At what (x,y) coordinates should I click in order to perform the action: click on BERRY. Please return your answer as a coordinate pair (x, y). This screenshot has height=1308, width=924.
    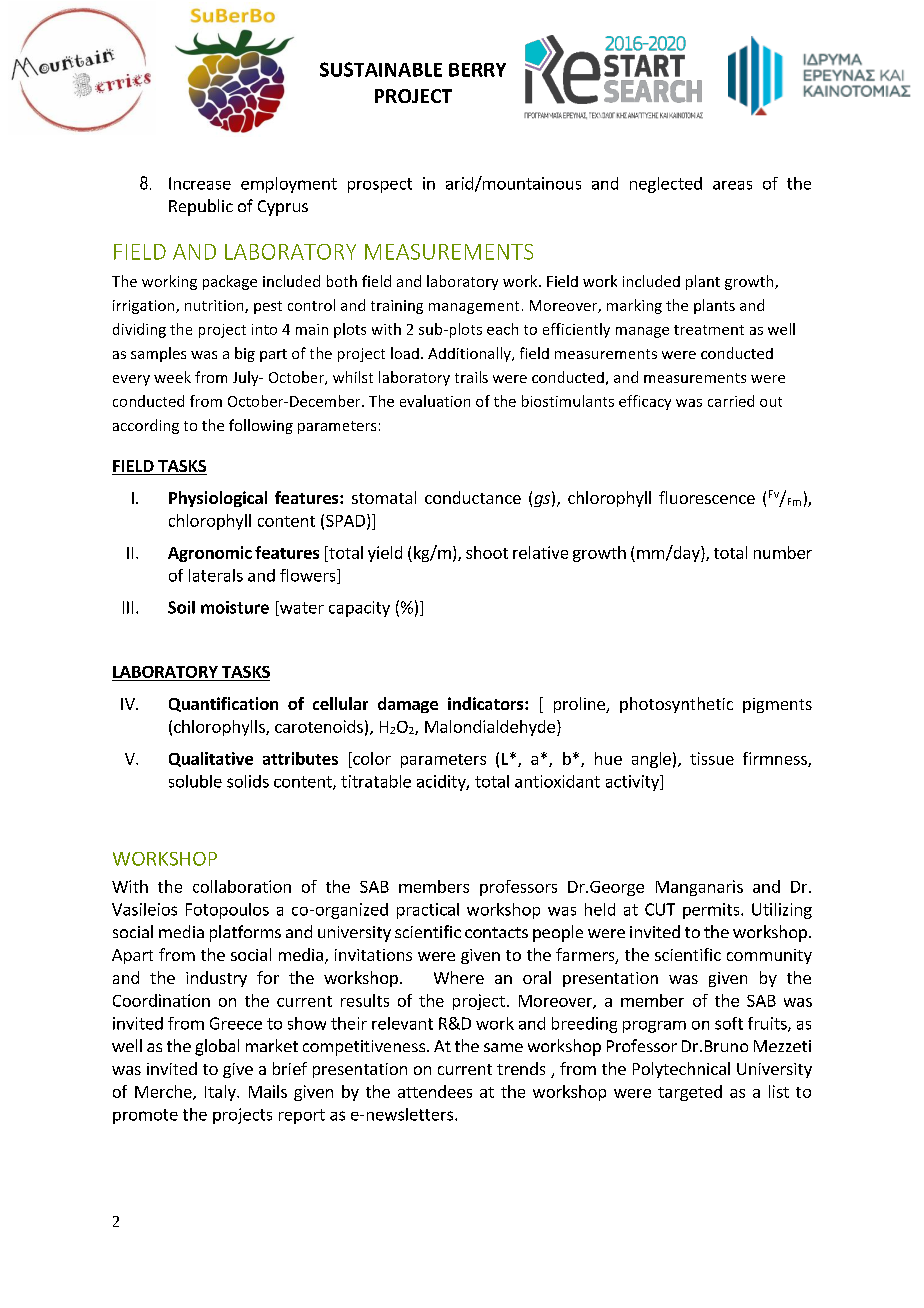
    Looking at the image, I should click on (477, 70).
